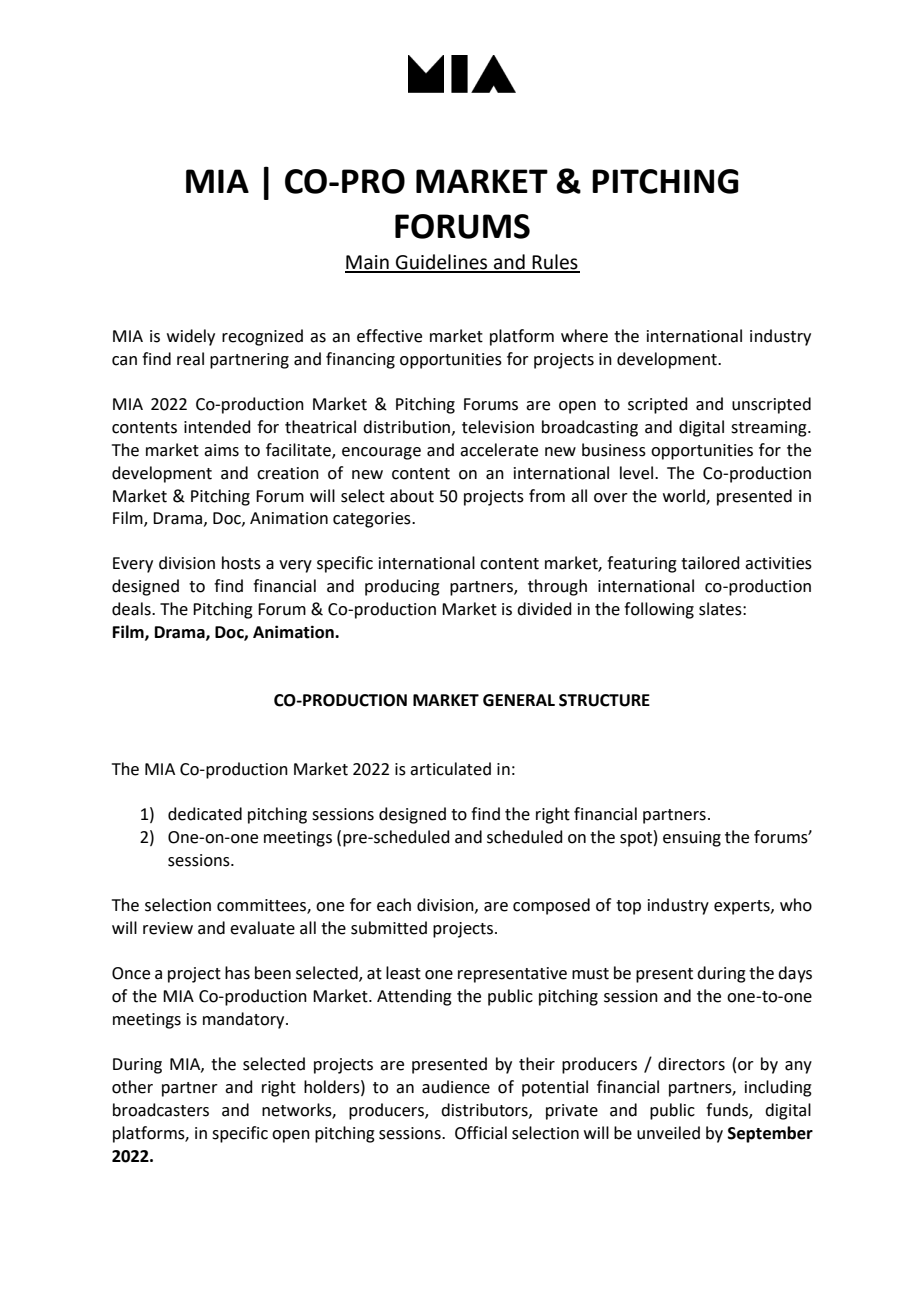  Describe the element at coordinates (132, 609) in the screenshot. I see `deals` at that location.
